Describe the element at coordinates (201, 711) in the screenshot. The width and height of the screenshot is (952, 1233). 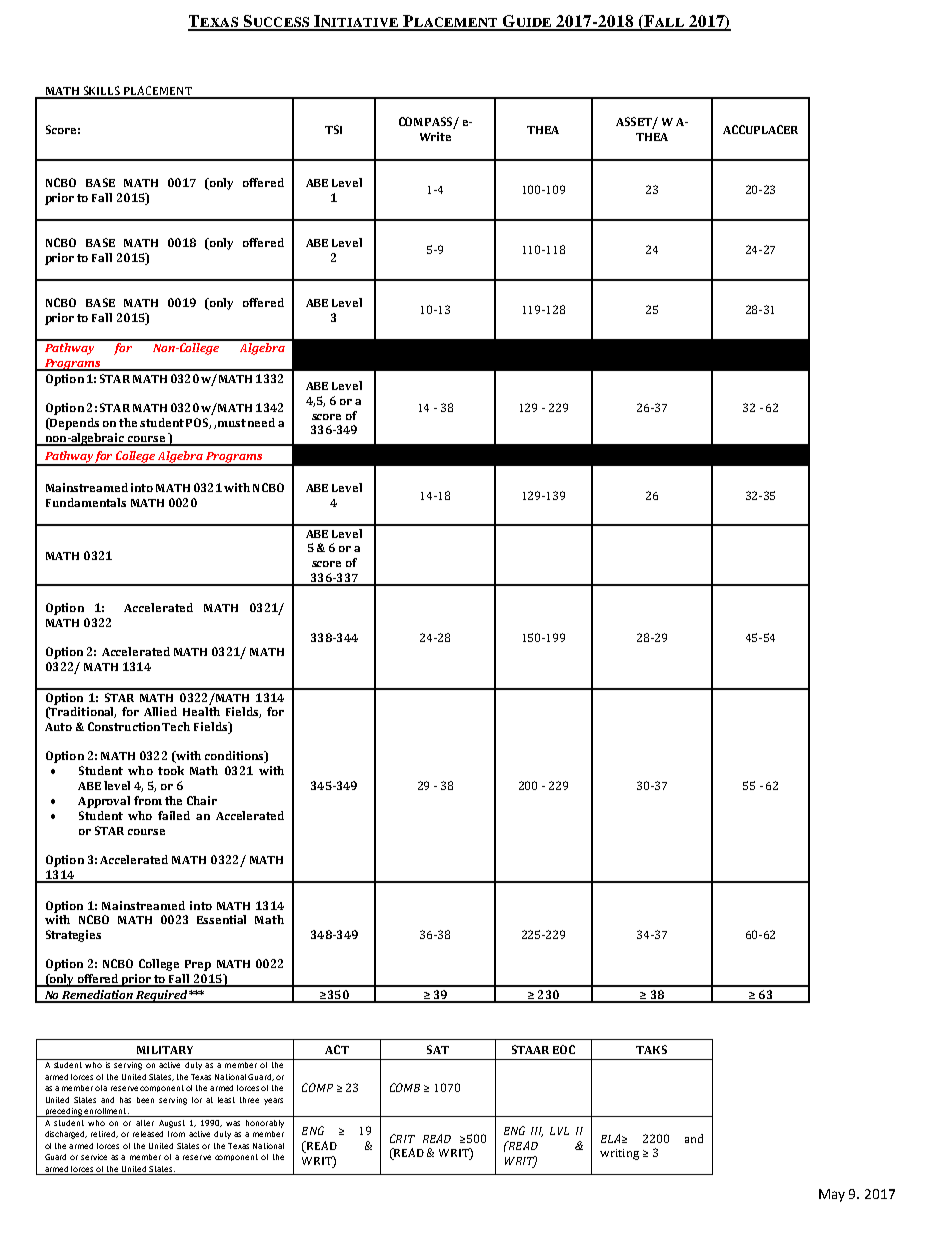
I see `Health` at that location.
